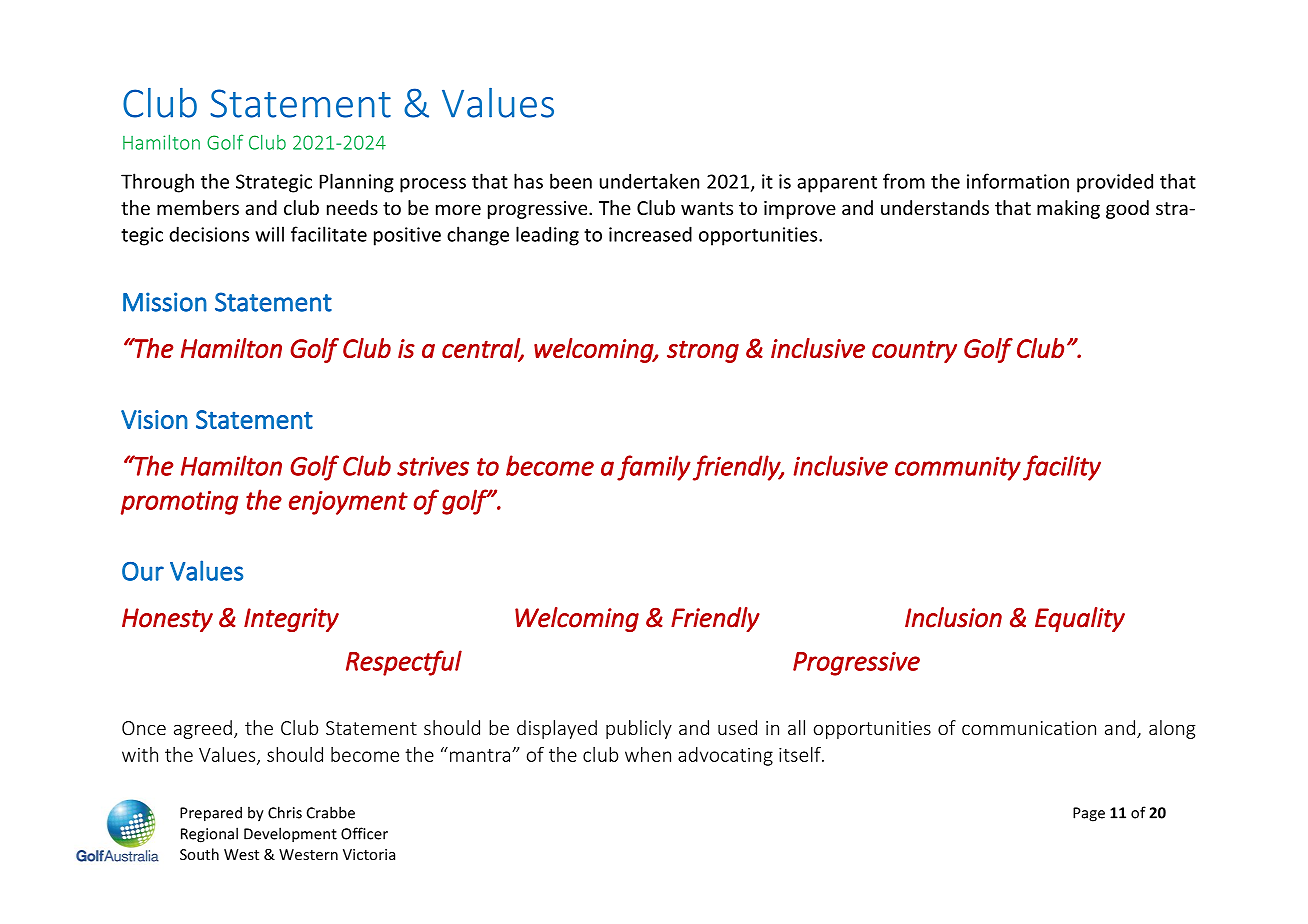 The height and width of the page is (924, 1308). What do you see at coordinates (290, 835) in the page?
I see `Development` at bounding box center [290, 835].
